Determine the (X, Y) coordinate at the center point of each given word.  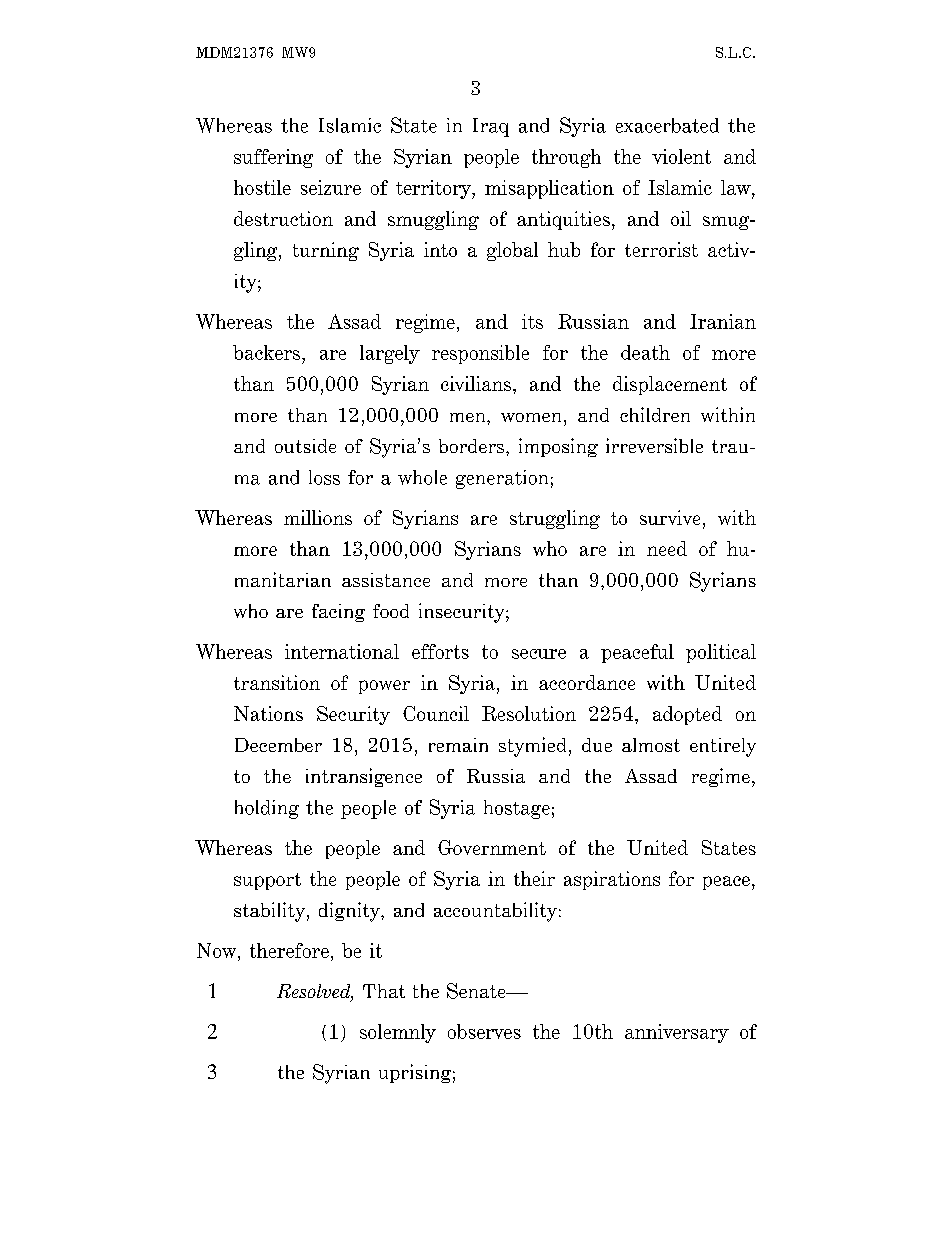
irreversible (654, 445)
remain (458, 745)
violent (681, 156)
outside (305, 446)
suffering (273, 158)
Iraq (491, 127)
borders (471, 446)
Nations (268, 713)
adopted (687, 715)
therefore (289, 950)
